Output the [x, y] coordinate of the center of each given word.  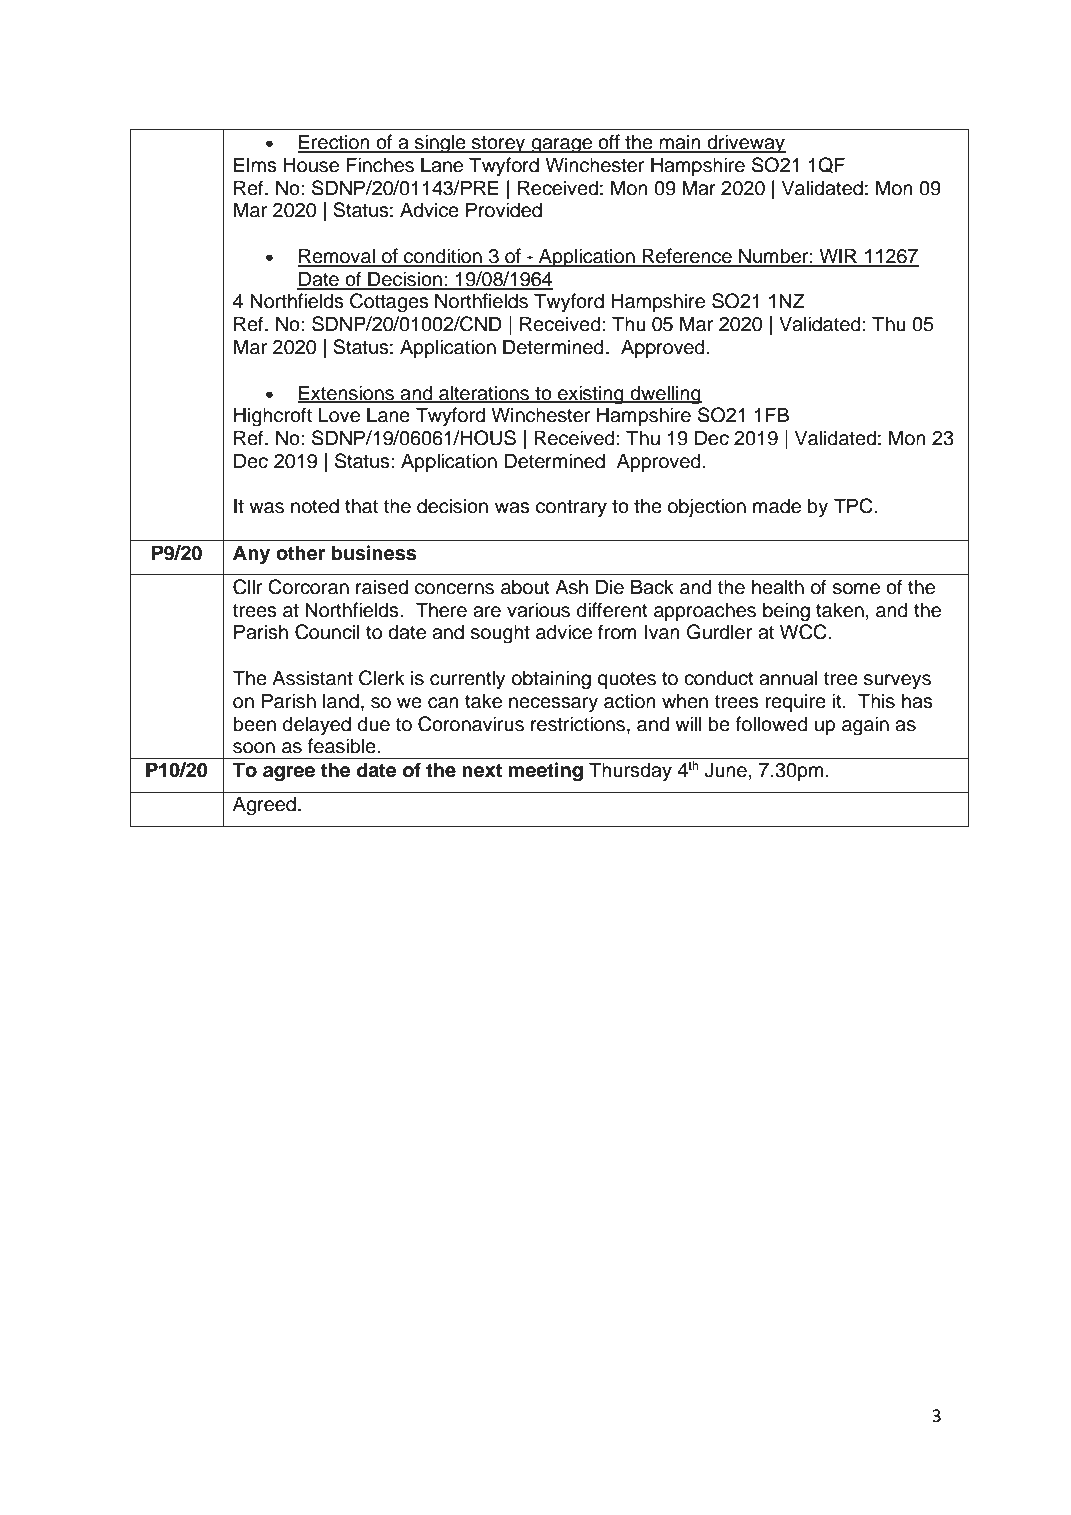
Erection [335, 143]
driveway [745, 143]
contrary [571, 508]
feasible [343, 746]
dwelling [665, 395]
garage [562, 146]
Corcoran [308, 587]
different [612, 610]
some [856, 589]
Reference [687, 257]
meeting [546, 772]
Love [339, 415]
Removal [337, 257]
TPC [854, 506]
